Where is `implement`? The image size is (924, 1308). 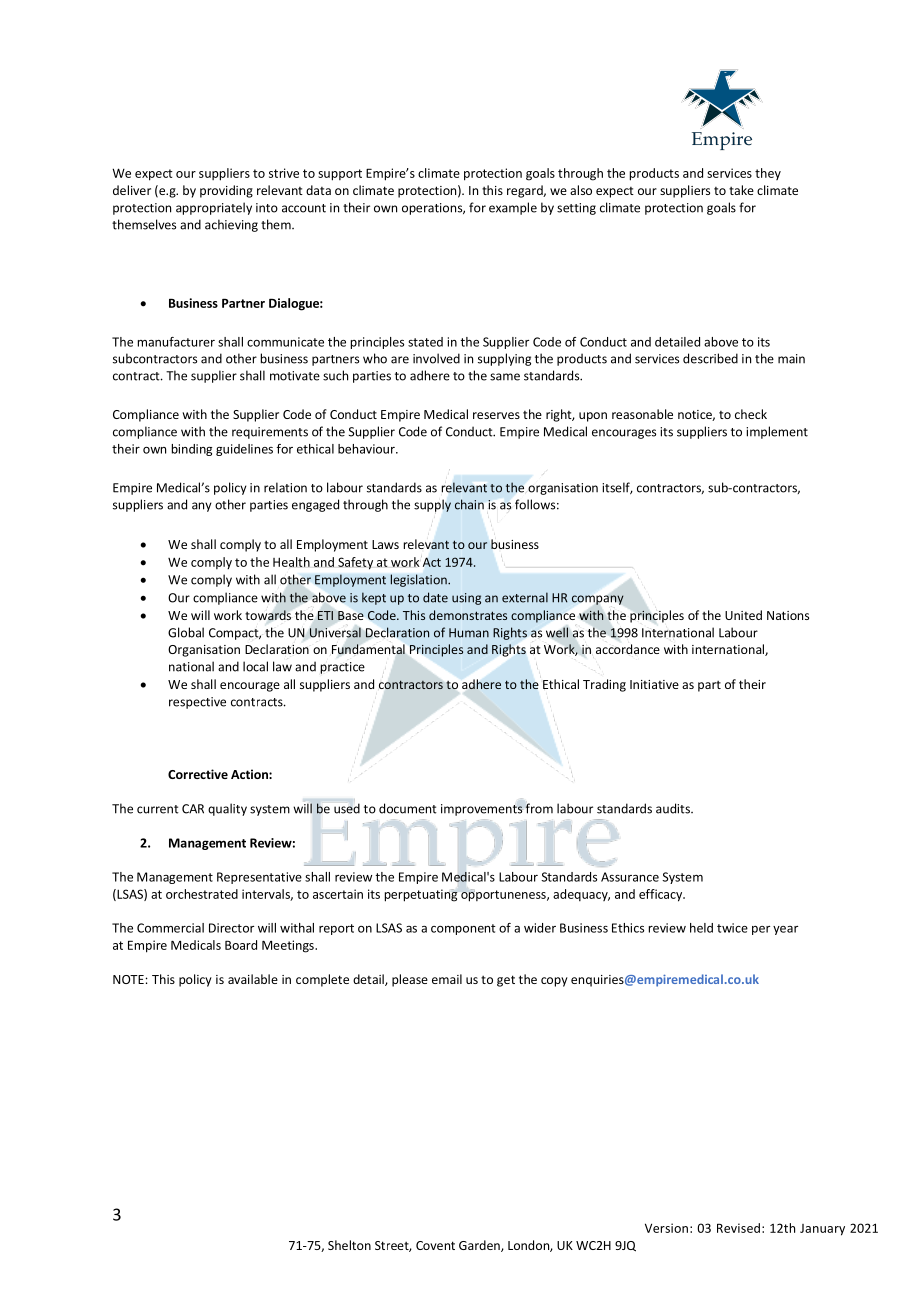 implement is located at coordinates (777, 432).
